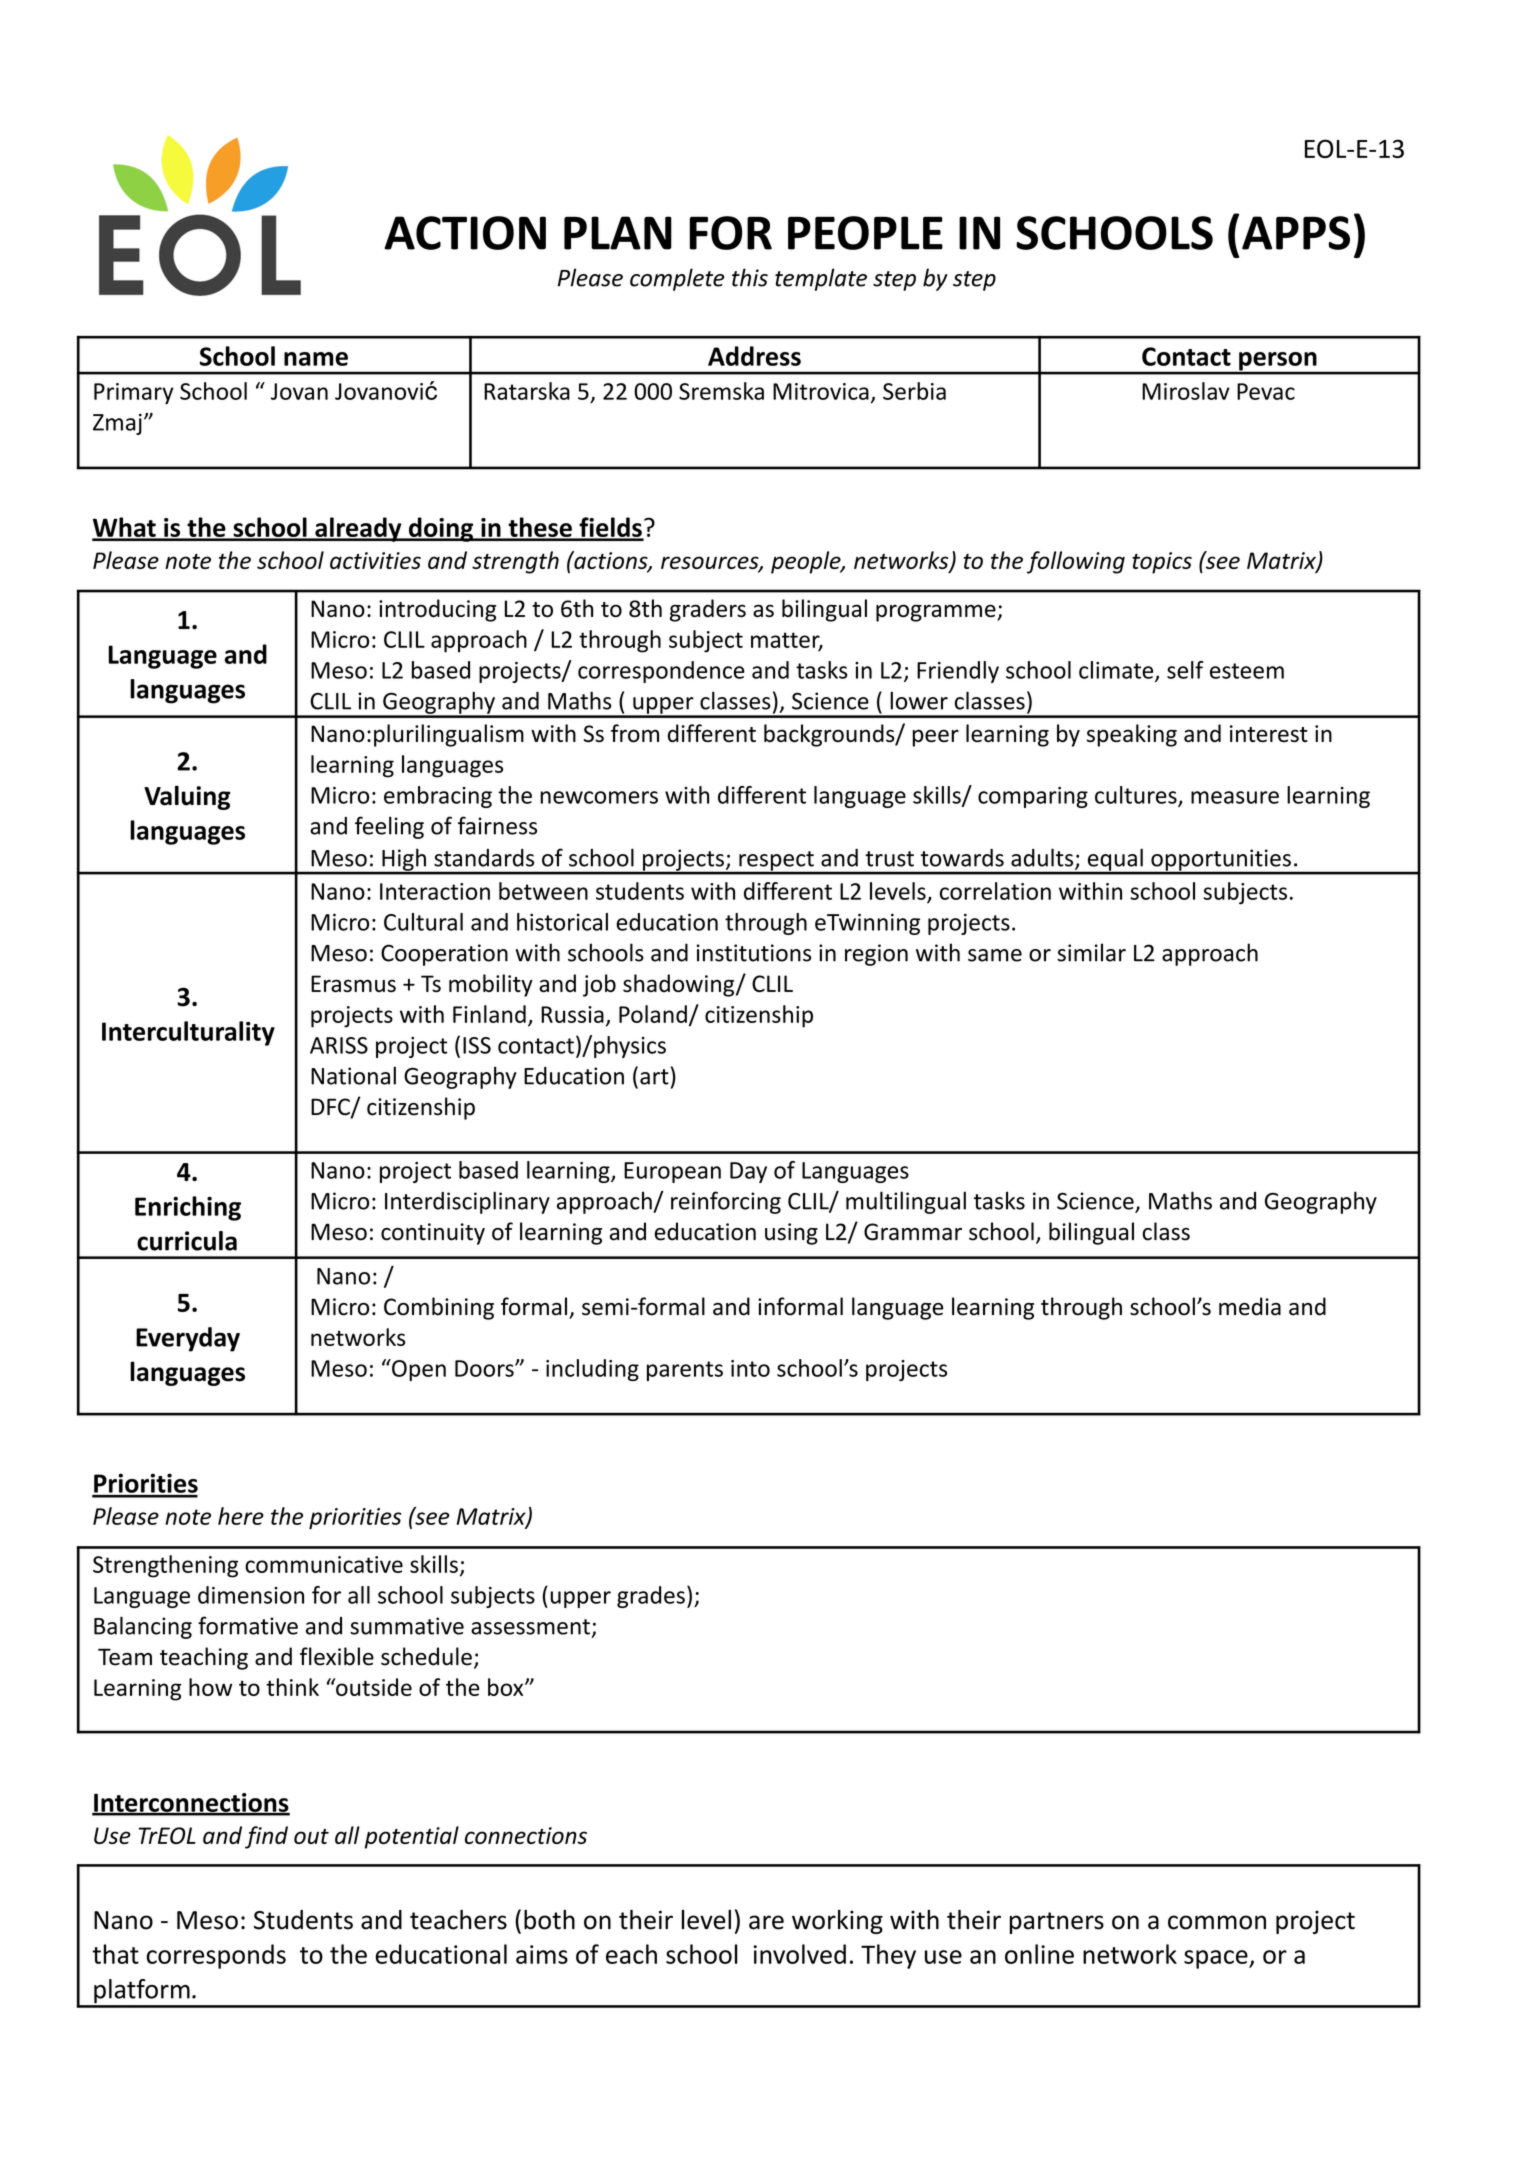 The width and height of the screenshot is (1528, 2159). What do you see at coordinates (677, 279) in the screenshot?
I see `complete` at bounding box center [677, 279].
